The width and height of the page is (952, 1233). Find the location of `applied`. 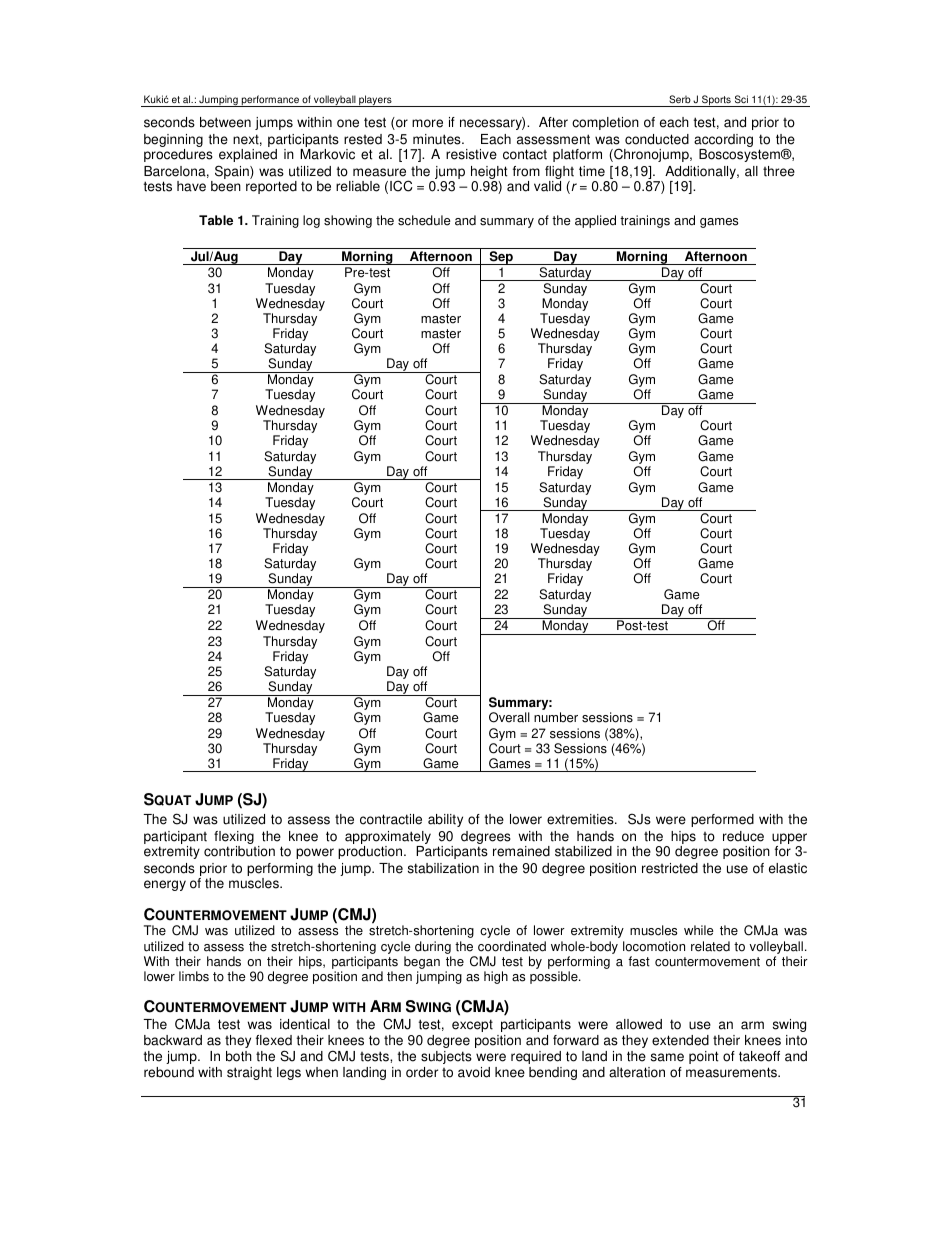

applied is located at coordinates (595, 221).
